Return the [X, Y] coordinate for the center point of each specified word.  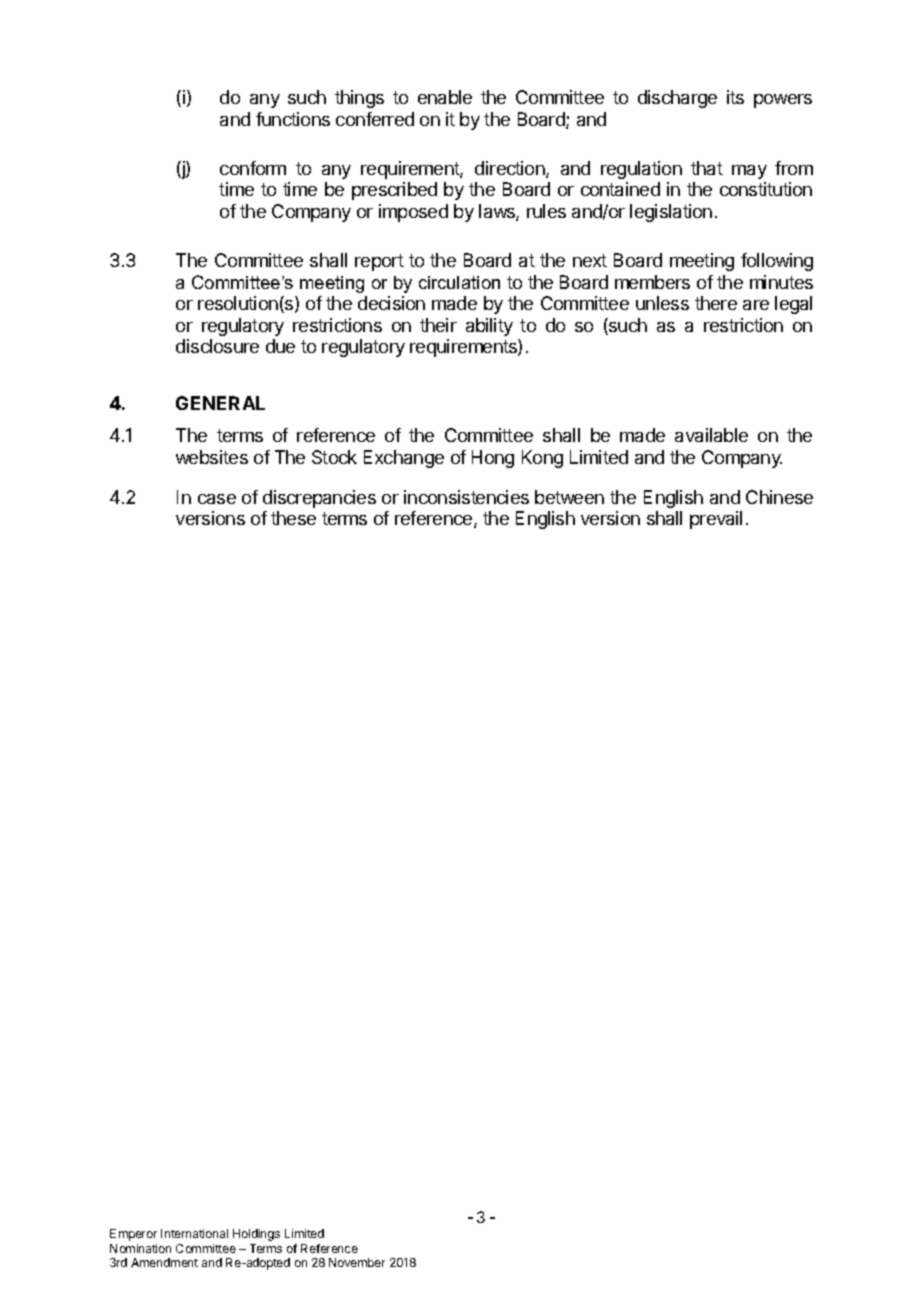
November [357, 1262]
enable [445, 97]
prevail [716, 520]
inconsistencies [466, 497]
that [707, 168]
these [293, 518]
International [194, 1233]
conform [253, 168]
